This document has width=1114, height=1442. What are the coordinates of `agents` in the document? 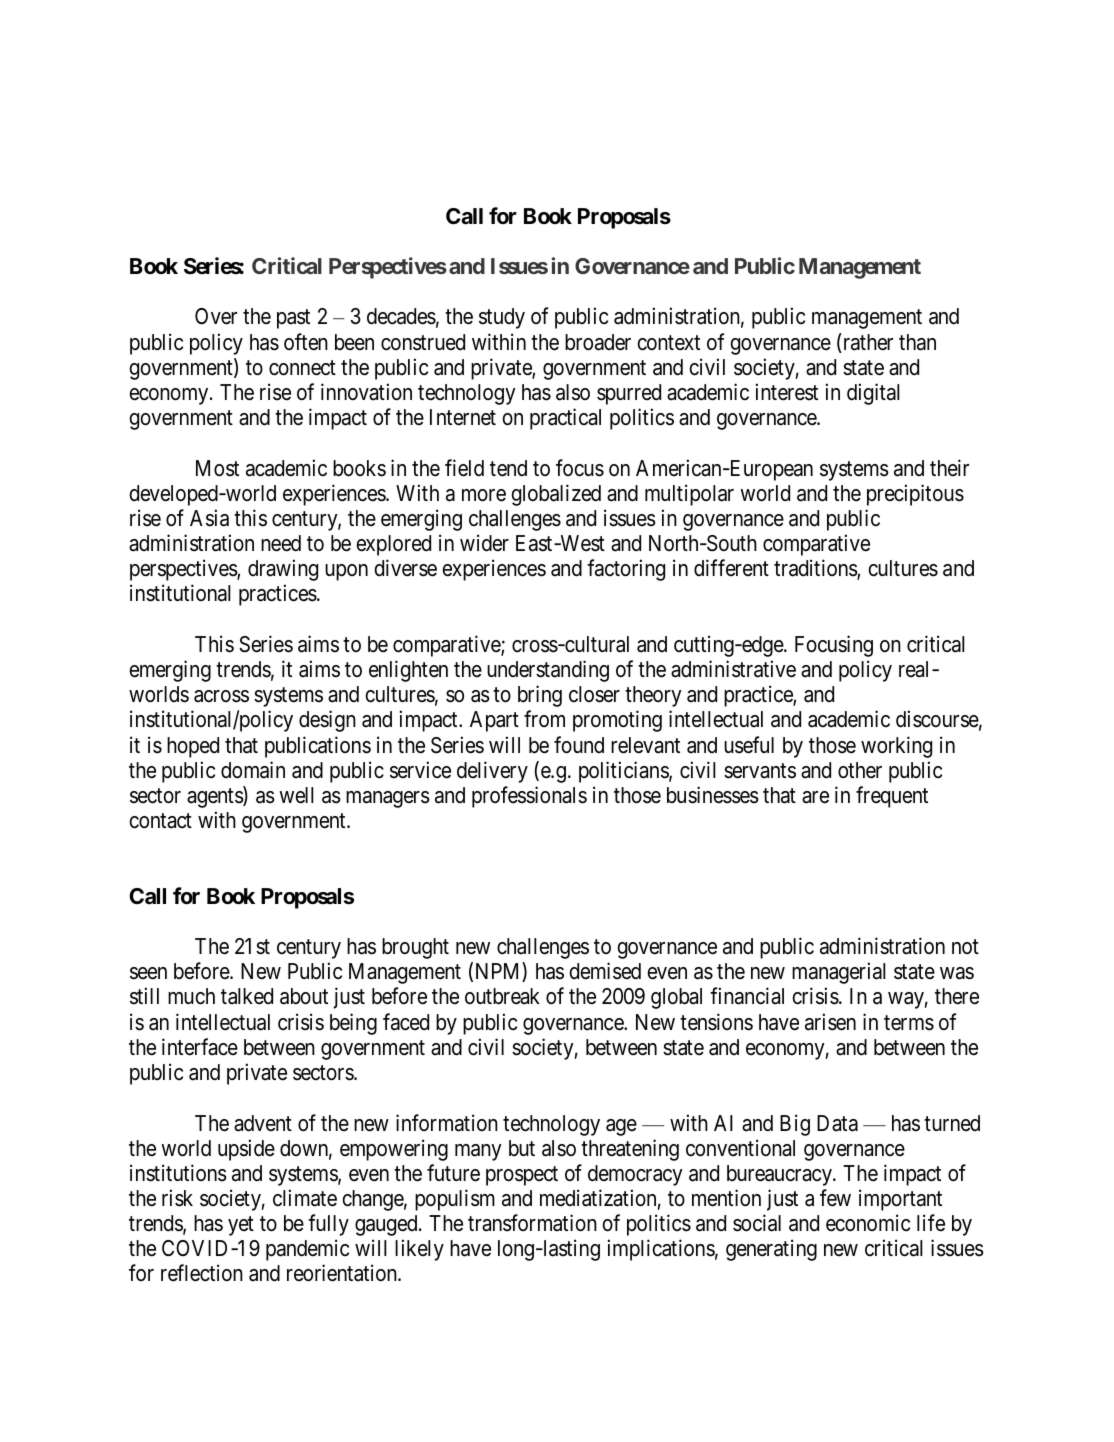 It's located at (215, 798).
